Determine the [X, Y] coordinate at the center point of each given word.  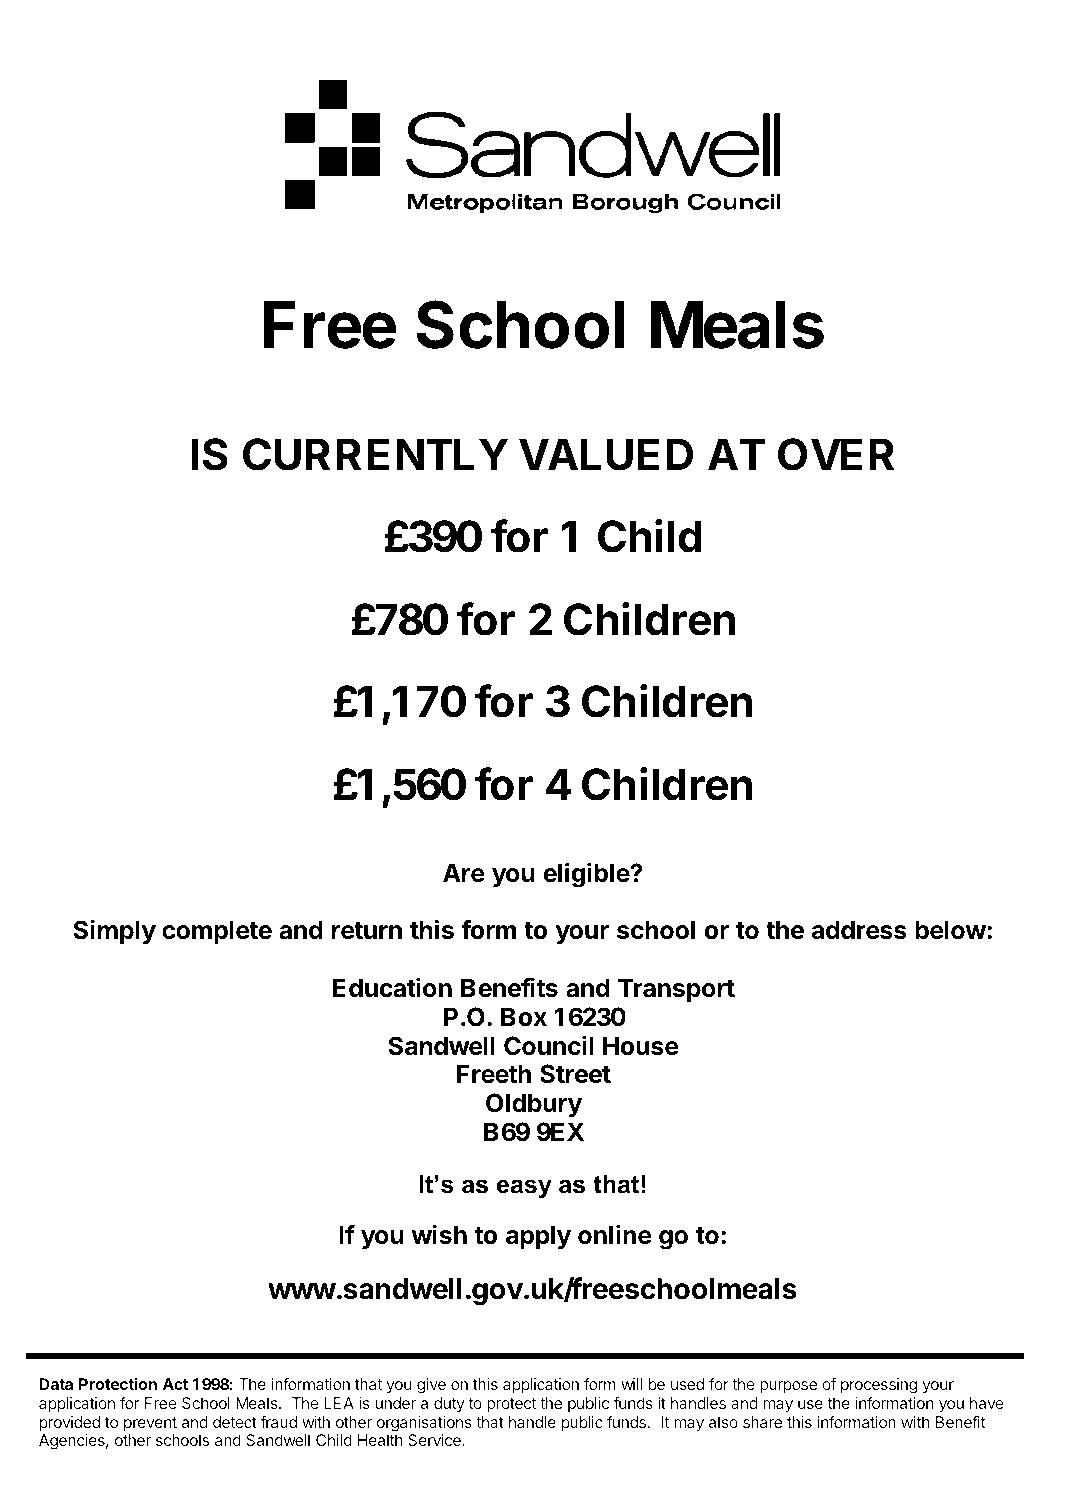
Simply [114, 931]
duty [449, 1405]
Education [392, 987]
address [859, 930]
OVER [836, 454]
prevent [150, 1424]
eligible [587, 875]
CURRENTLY [375, 454]
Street [575, 1074]
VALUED [606, 454]
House [641, 1046]
